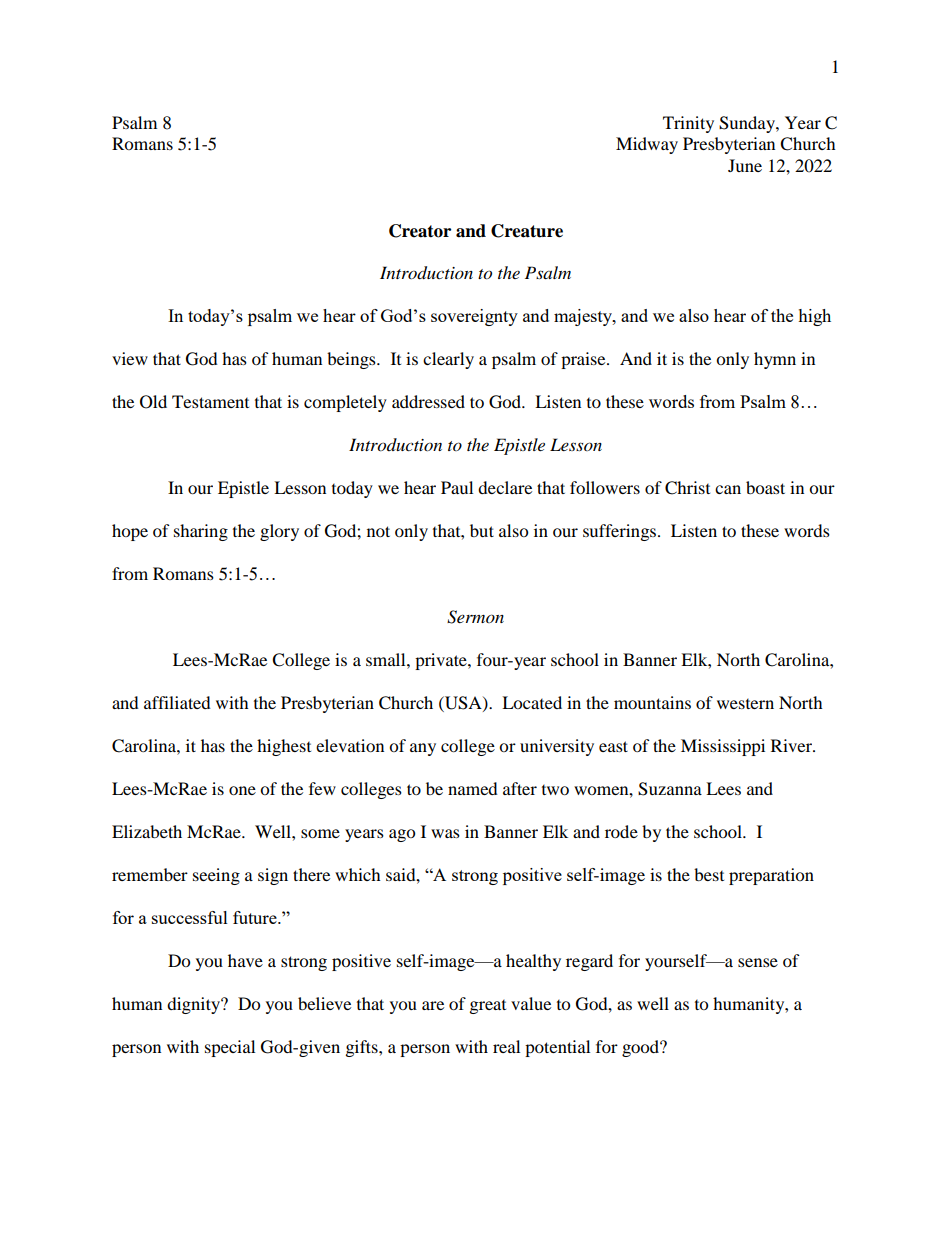 This page has width=952, height=1233. I want to click on Creator, so click(420, 231).
